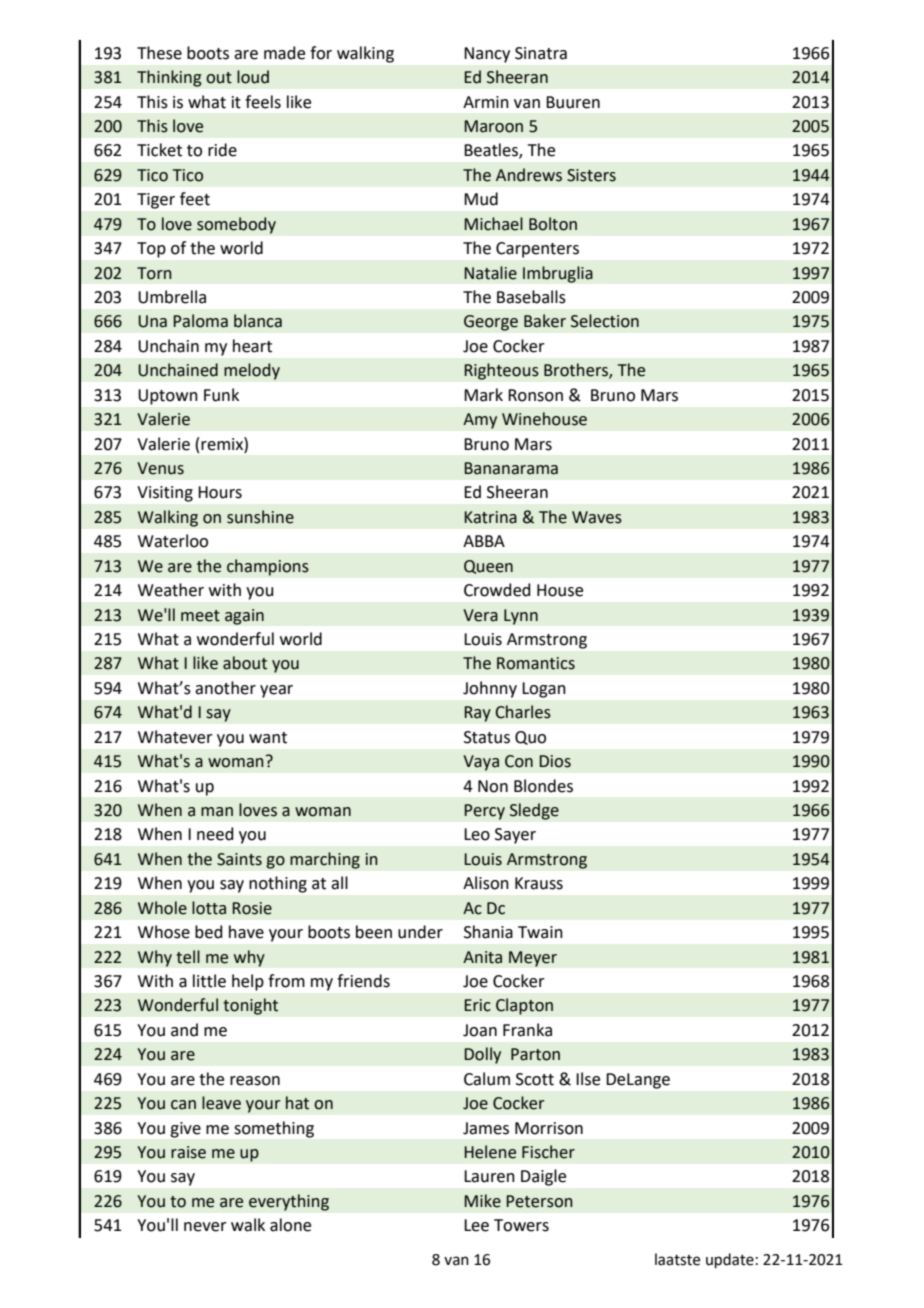 The image size is (924, 1308). I want to click on Sisters, so click(591, 175).
